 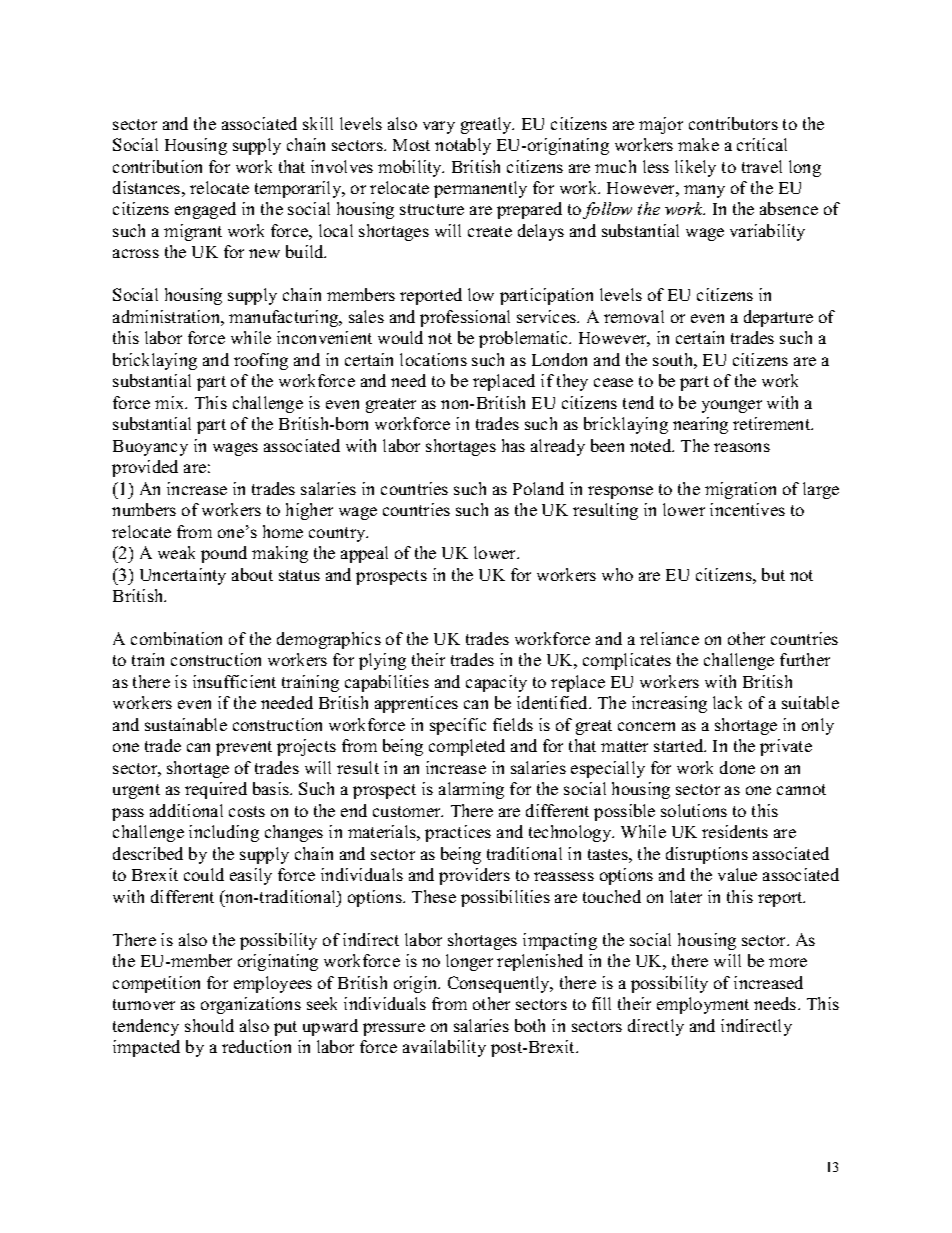 I want to click on critical, so click(x=762, y=144).
